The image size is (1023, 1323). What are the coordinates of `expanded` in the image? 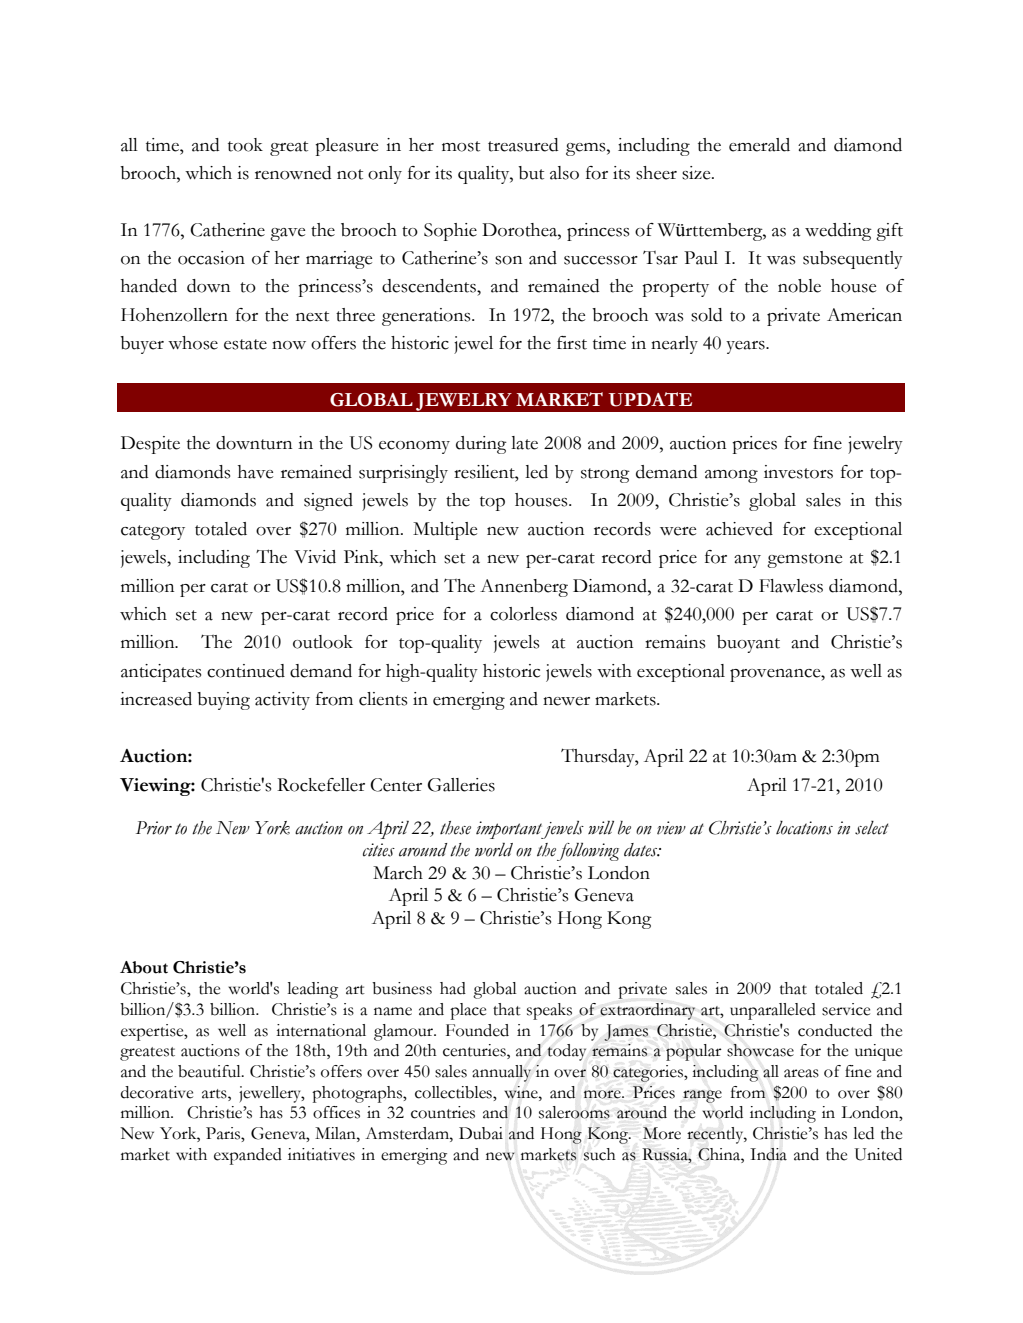 It's located at (248, 1156).
